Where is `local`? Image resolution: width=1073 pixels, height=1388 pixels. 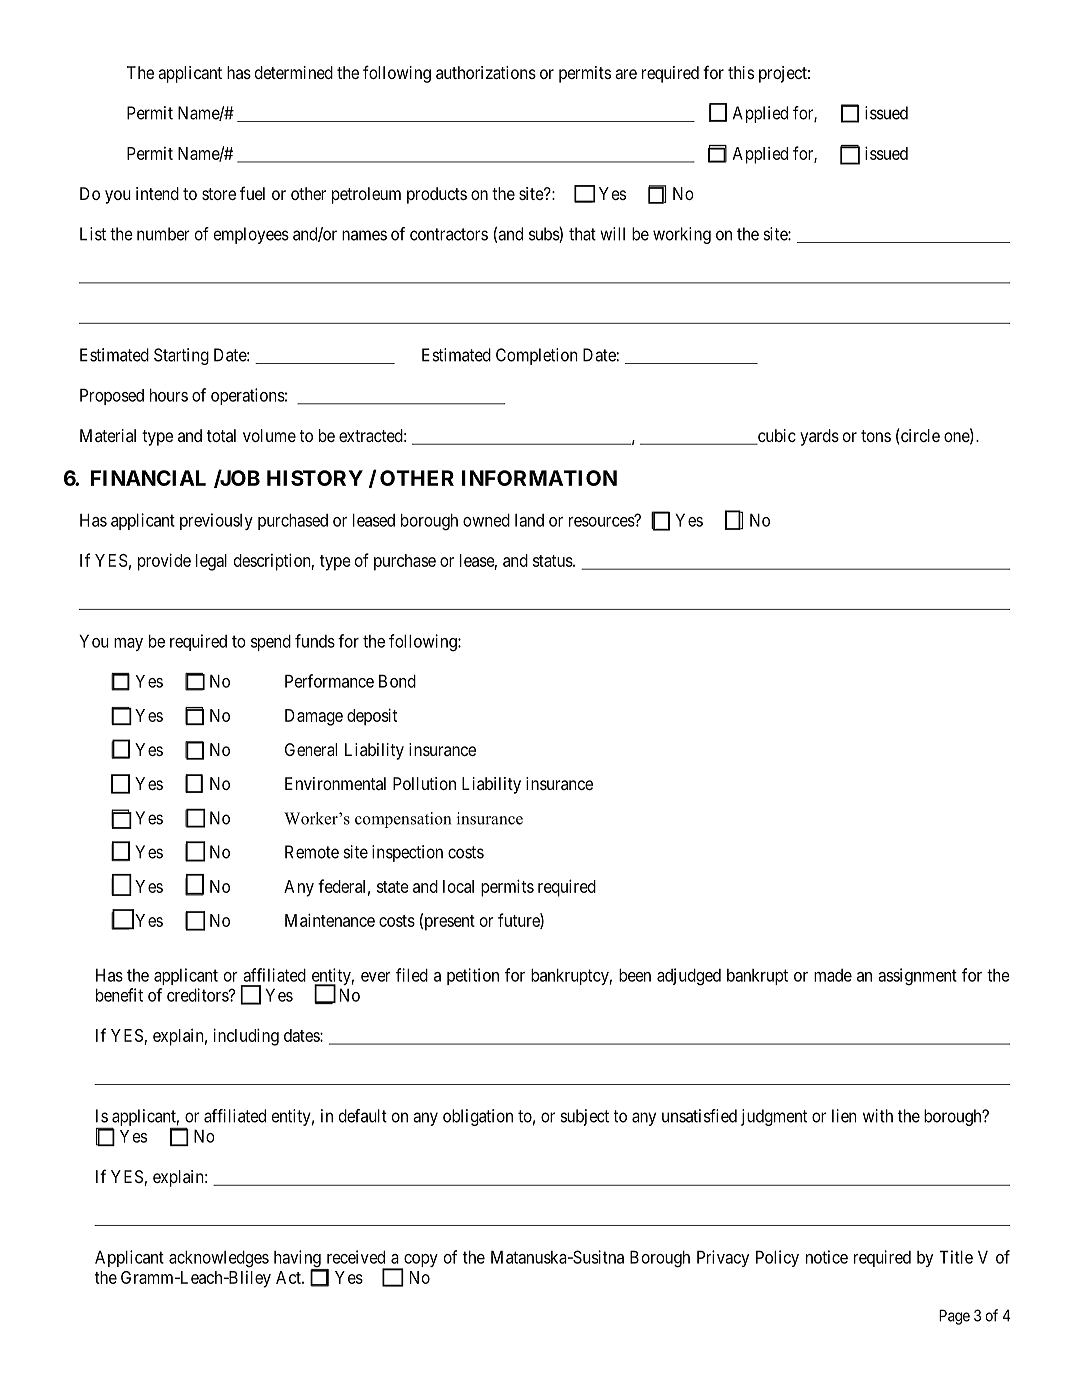 local is located at coordinates (458, 886).
